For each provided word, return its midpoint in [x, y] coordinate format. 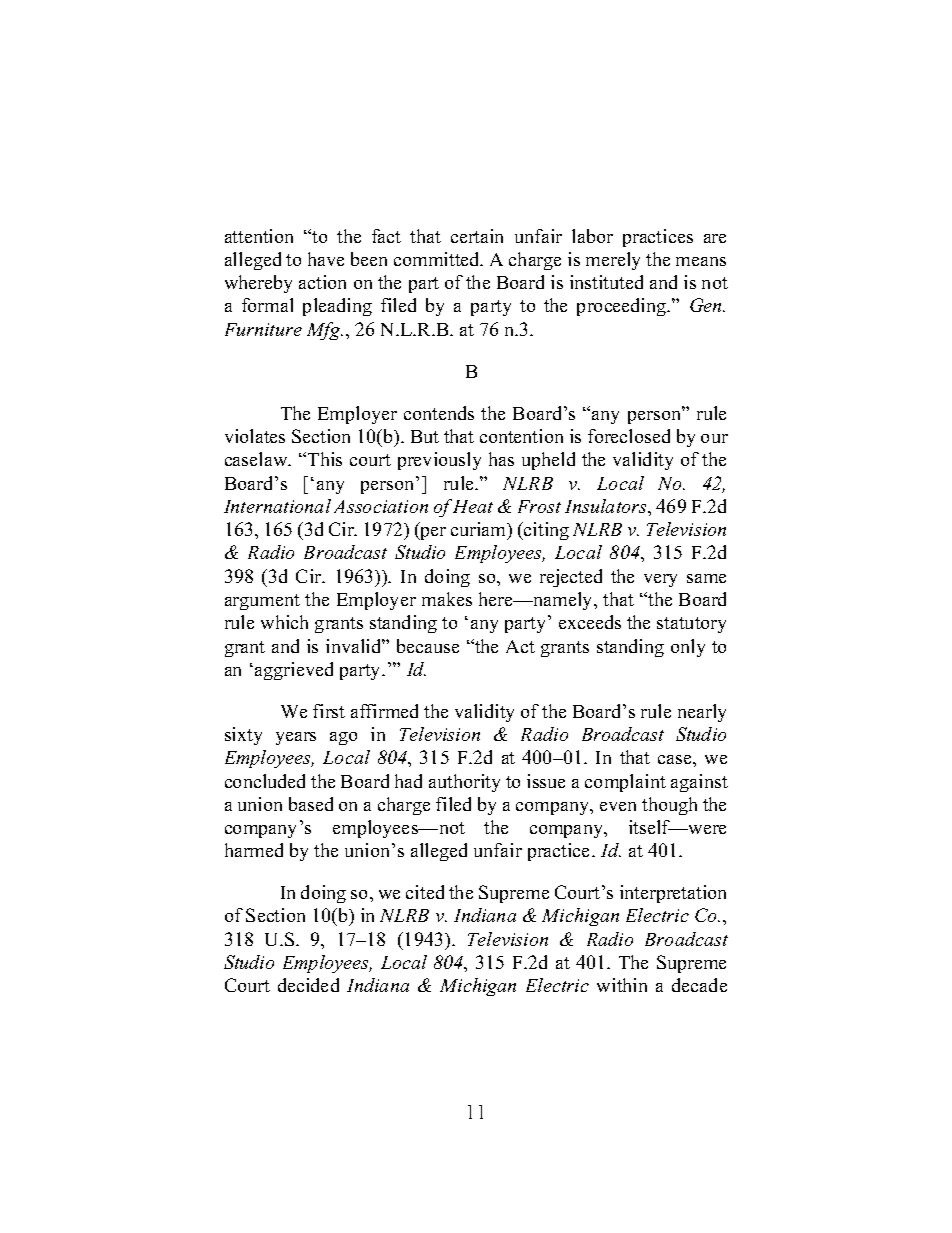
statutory [691, 625]
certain [477, 236]
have [326, 259]
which [284, 622]
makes [447, 599]
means [701, 261]
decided [308, 985]
